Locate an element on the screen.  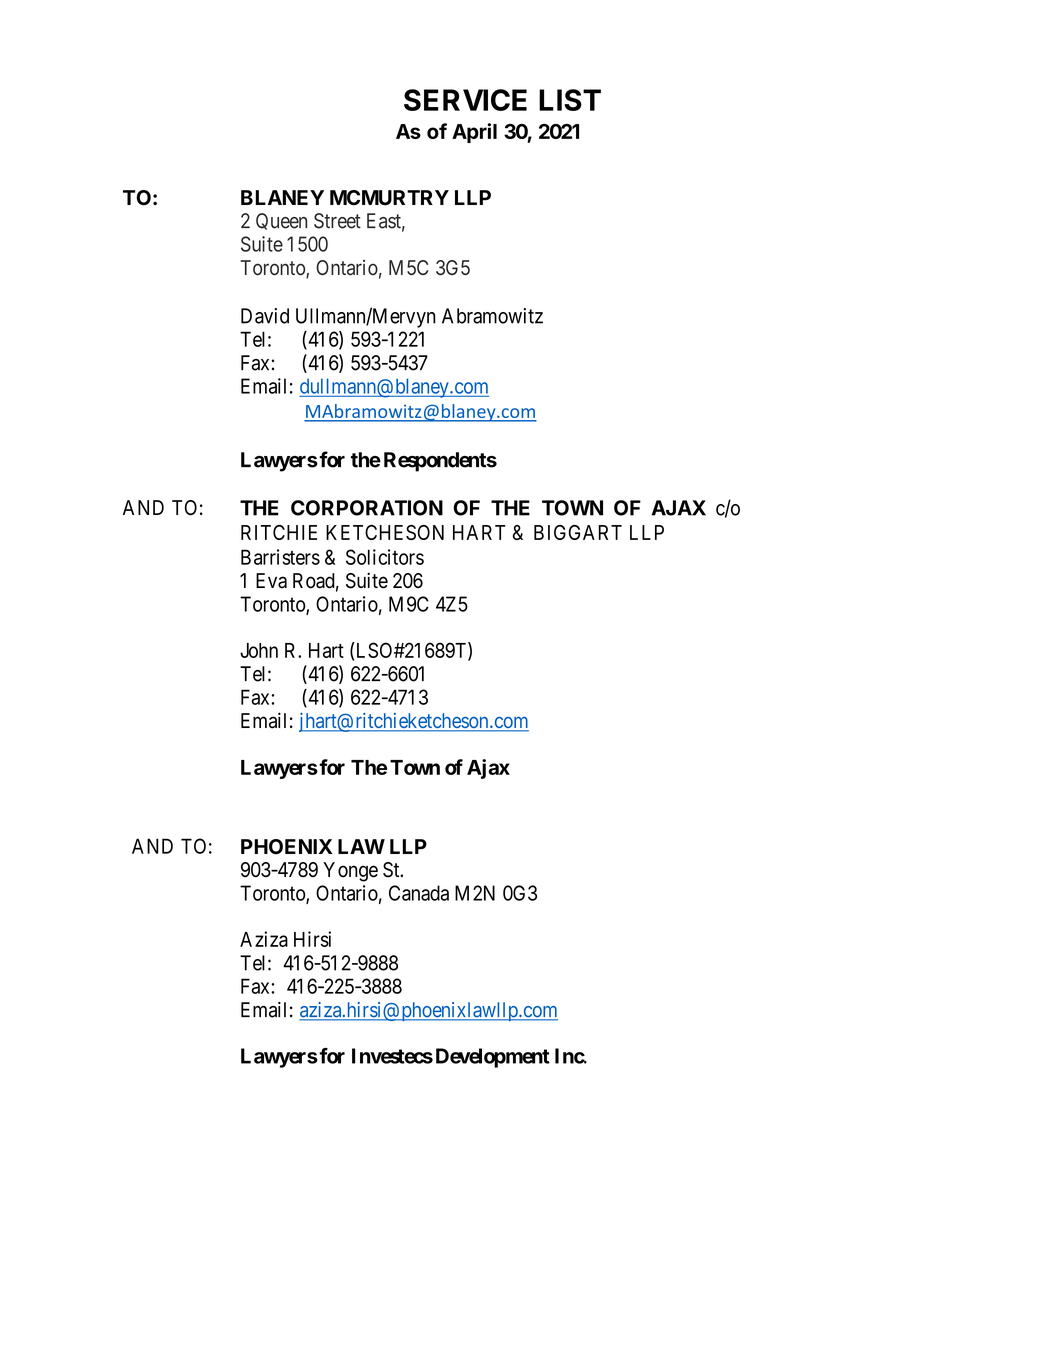
John is located at coordinates (259, 650).
